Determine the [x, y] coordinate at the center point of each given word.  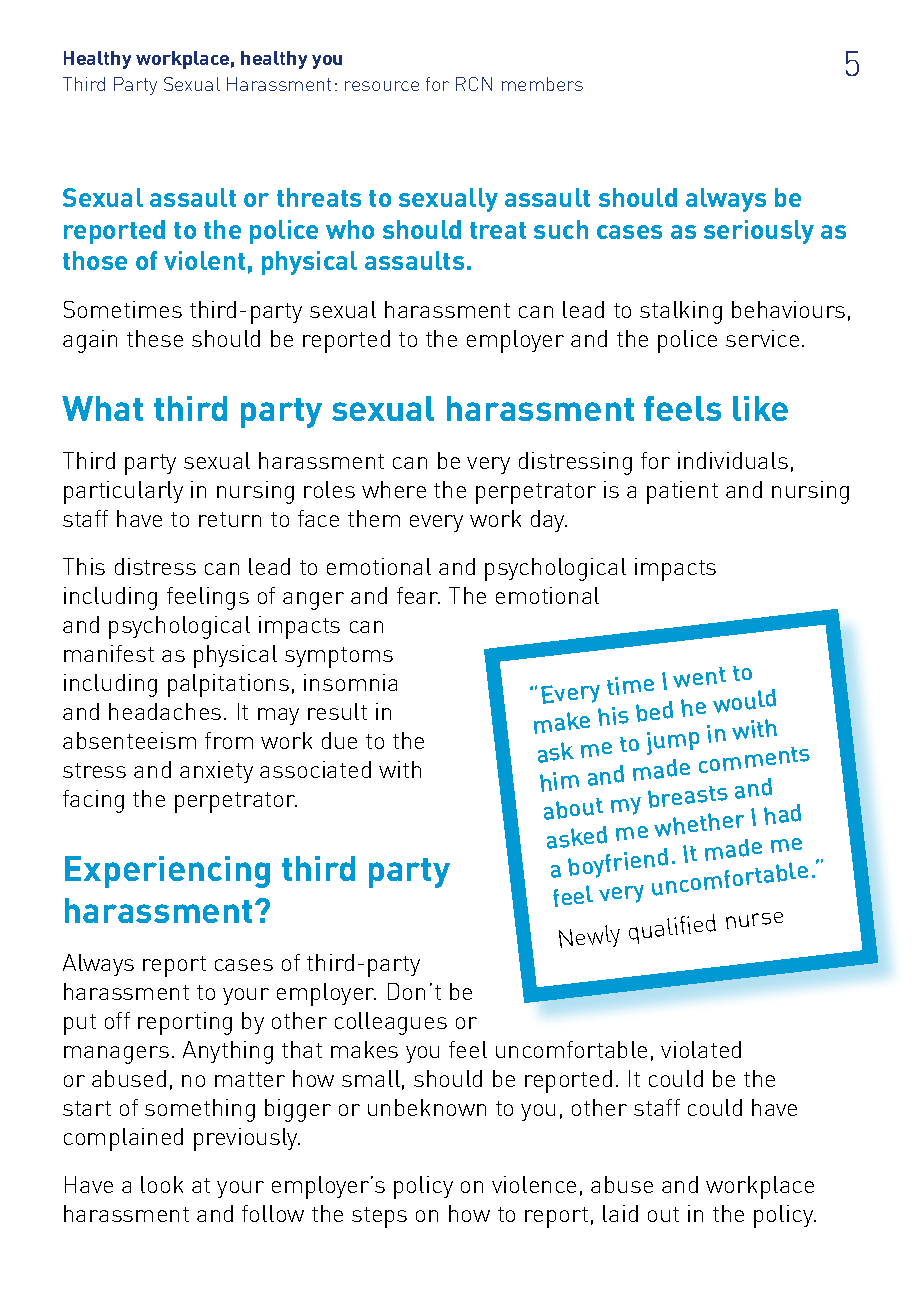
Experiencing [167, 872]
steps [379, 1217]
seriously [759, 232]
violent [204, 260]
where [394, 489]
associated [315, 769]
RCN [474, 84]
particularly [123, 492]
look [162, 1184]
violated [701, 1049]
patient [682, 492]
